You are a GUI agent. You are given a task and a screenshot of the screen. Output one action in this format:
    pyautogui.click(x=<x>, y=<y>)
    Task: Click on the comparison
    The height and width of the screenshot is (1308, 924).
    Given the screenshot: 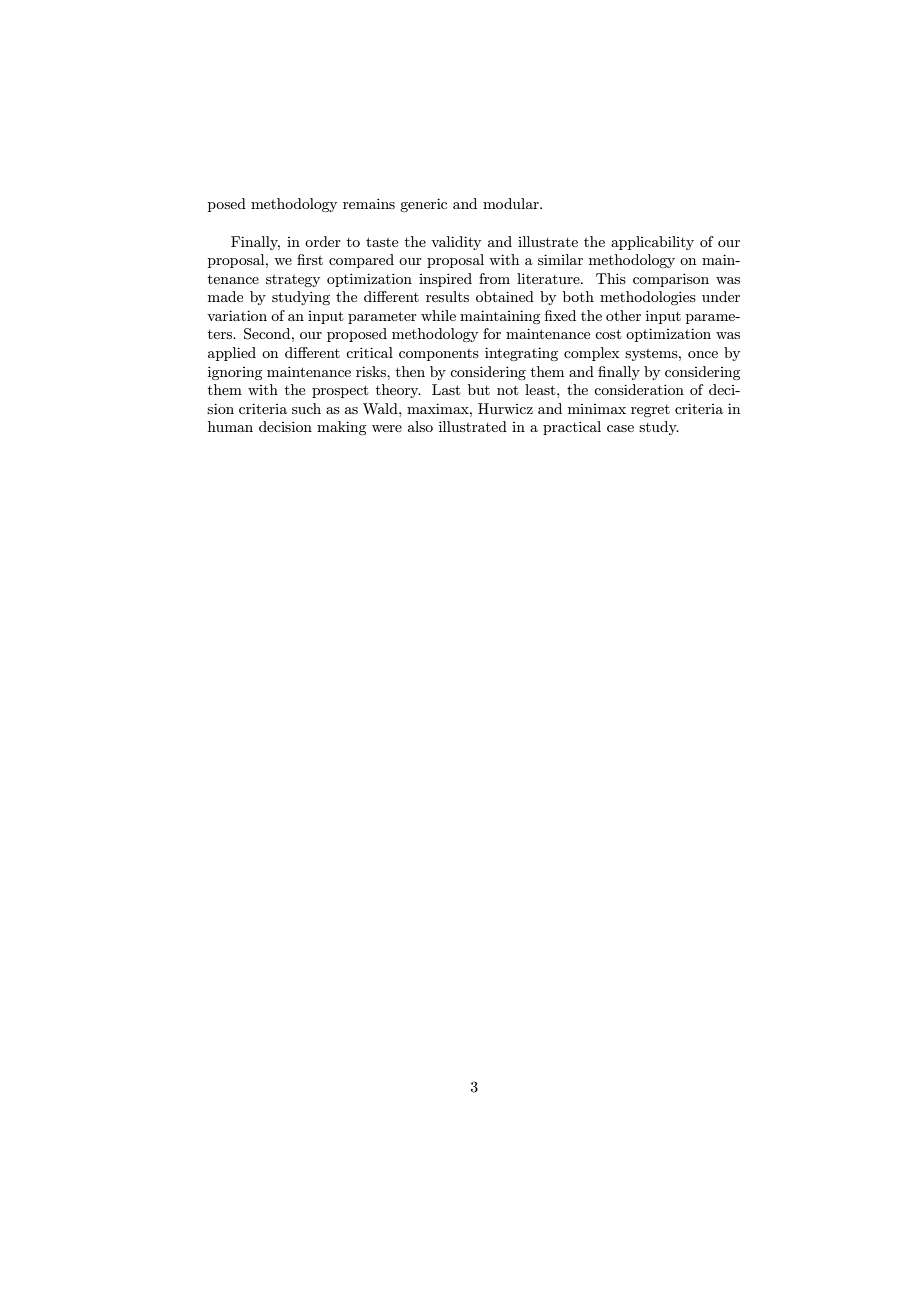 What is the action you would take?
    pyautogui.click(x=671, y=280)
